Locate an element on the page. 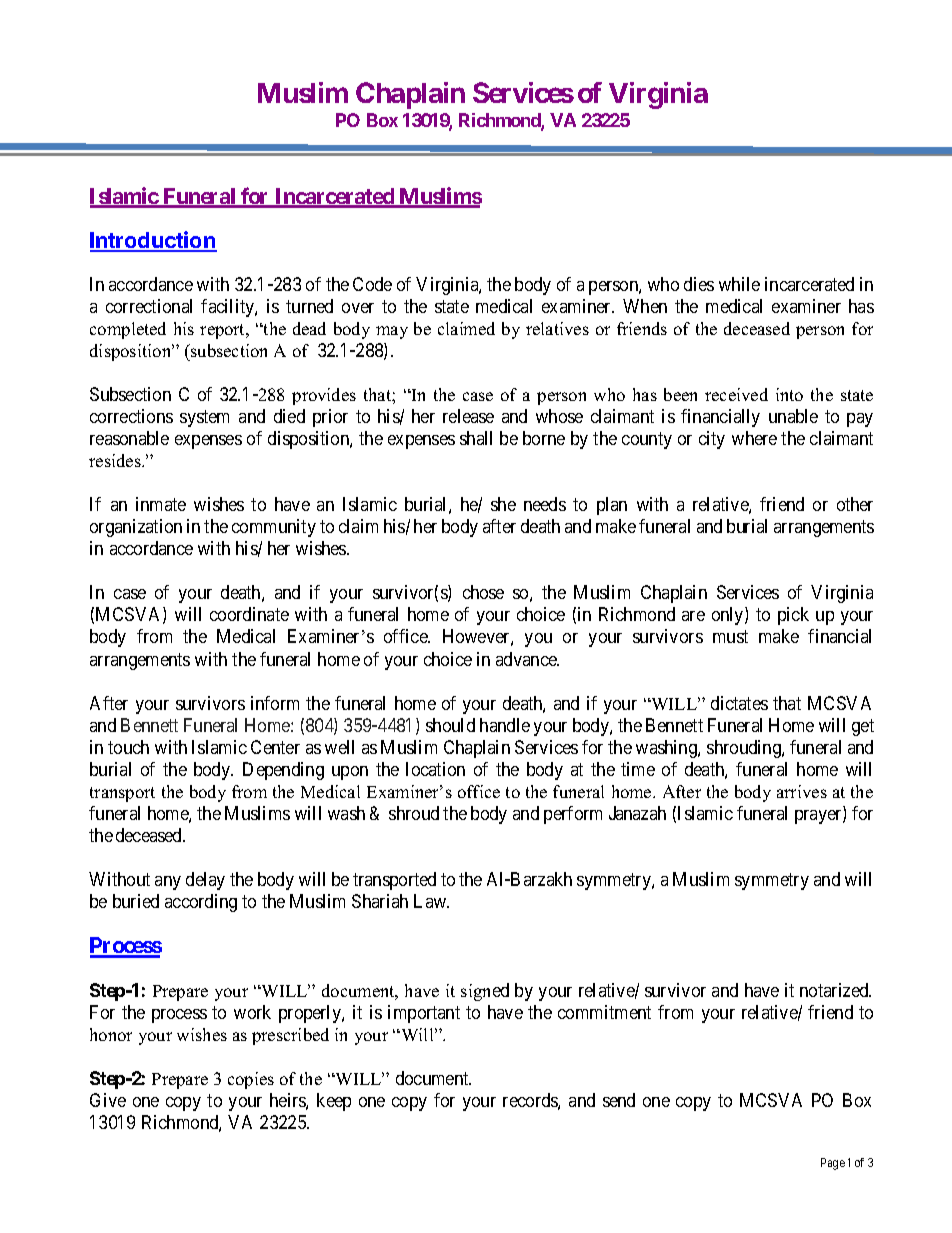  copies is located at coordinates (251, 1080).
